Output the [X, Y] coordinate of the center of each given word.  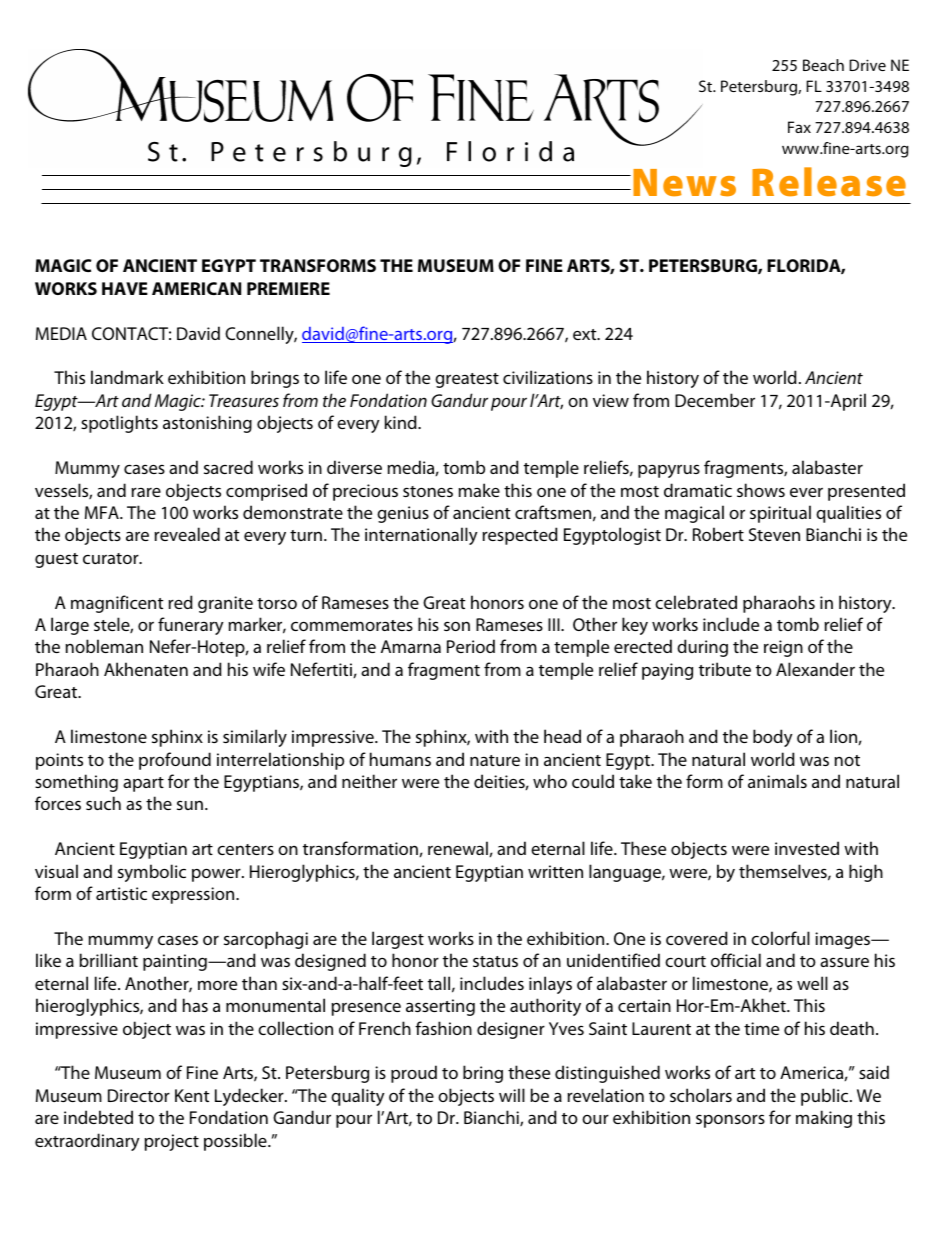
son [457, 626]
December [715, 400]
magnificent [117, 604]
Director [139, 1095]
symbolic [152, 873]
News [684, 183]
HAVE [125, 288]
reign [783, 648]
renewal [459, 849]
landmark [127, 377]
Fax [799, 127]
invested [807, 848]
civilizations [548, 377]
